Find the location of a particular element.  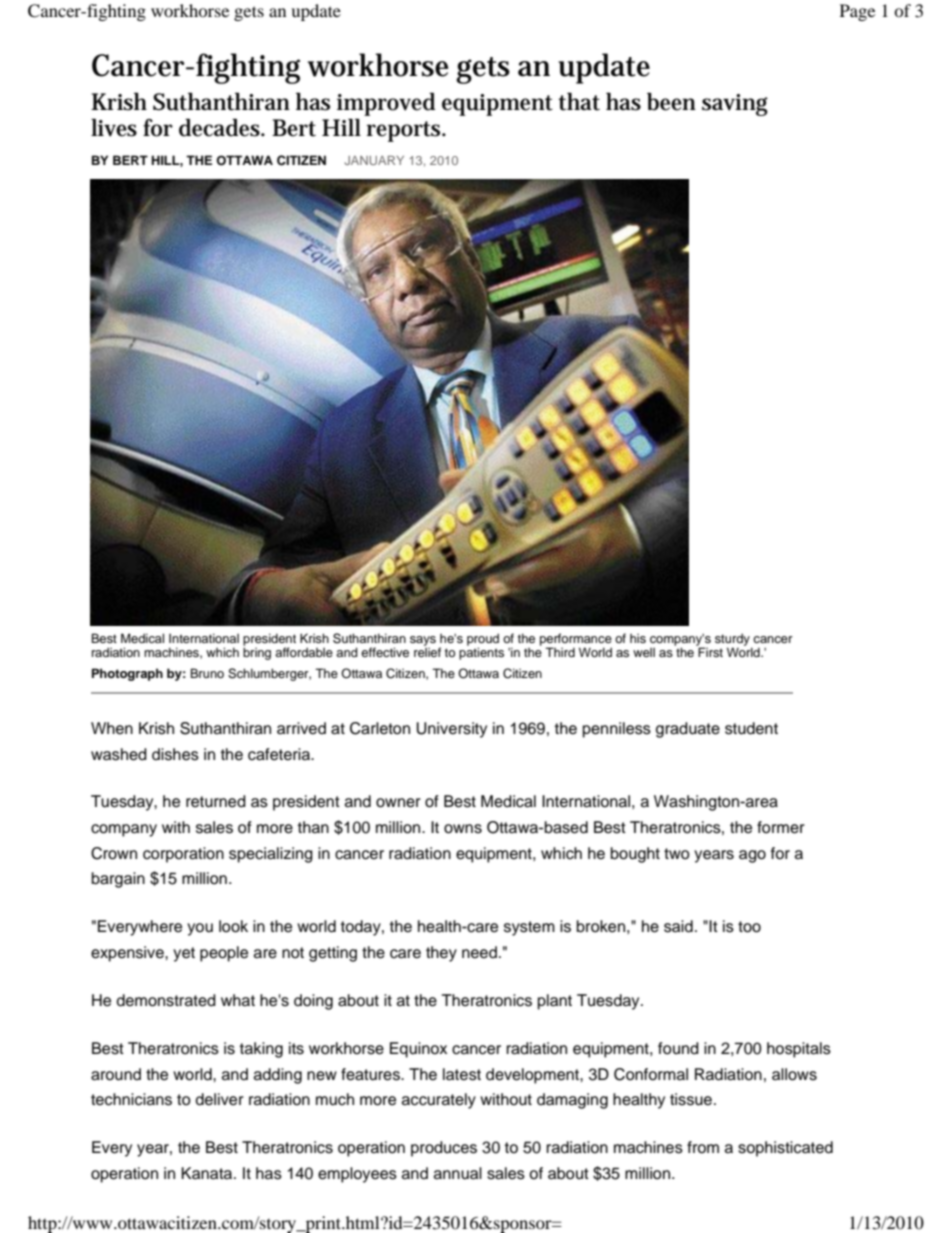

ago is located at coordinates (752, 856).
